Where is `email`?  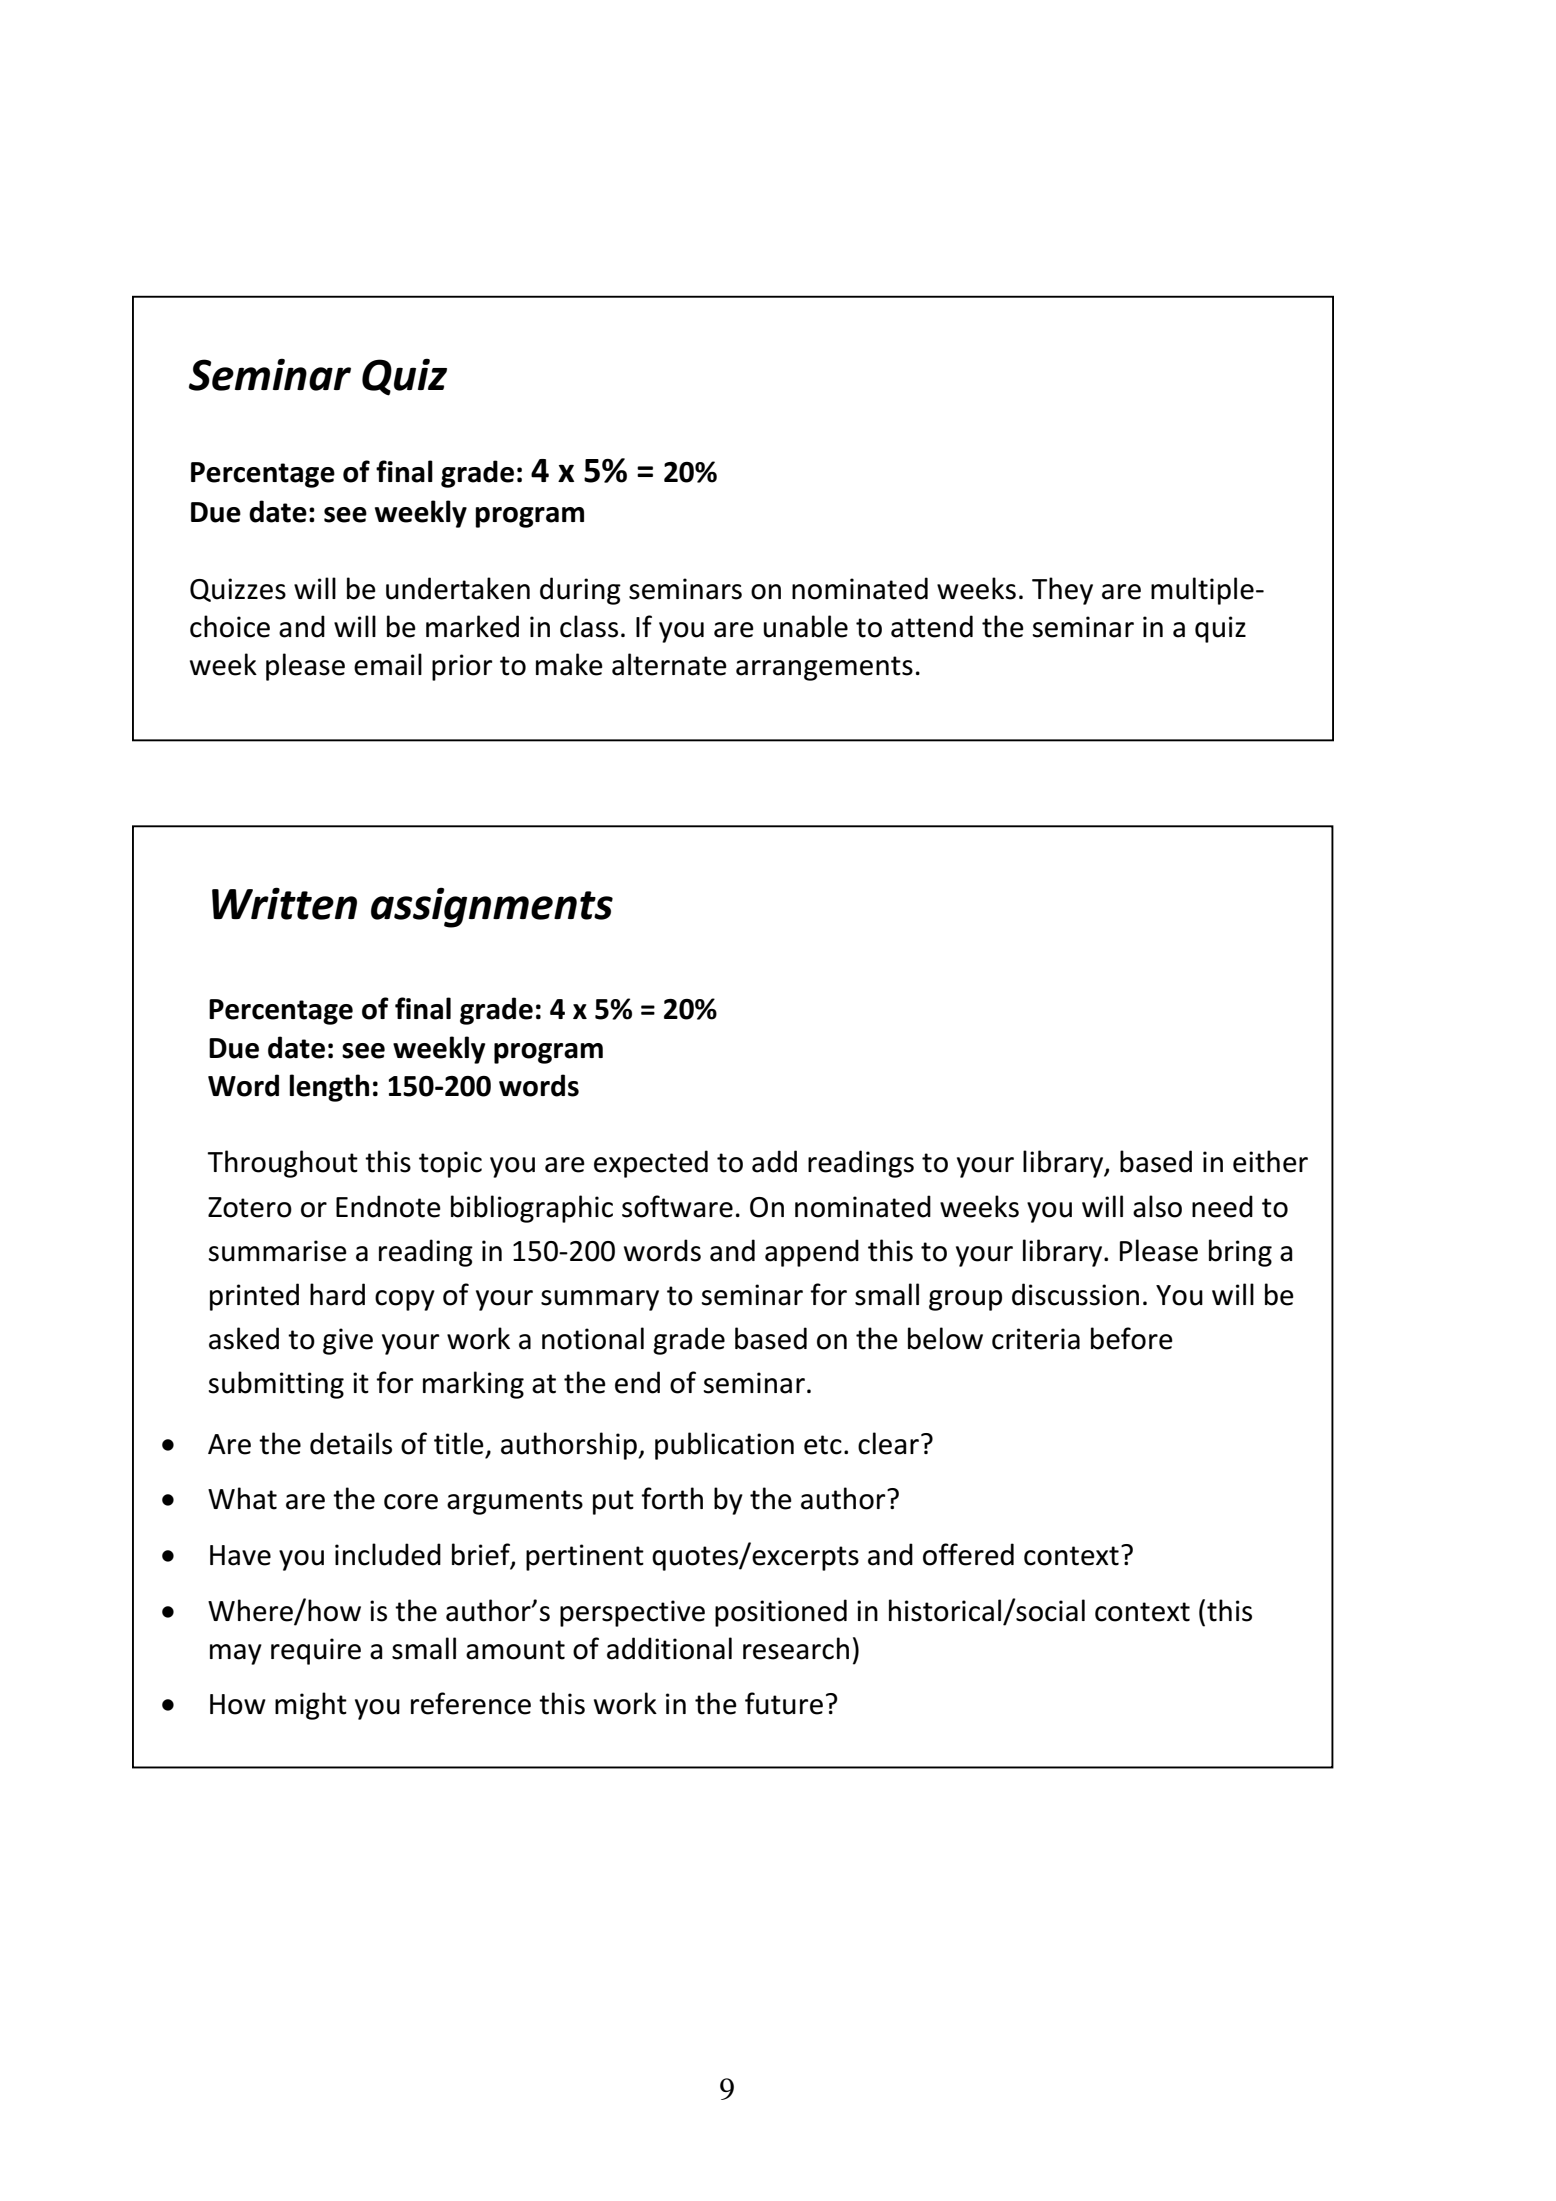 email is located at coordinates (388, 664).
